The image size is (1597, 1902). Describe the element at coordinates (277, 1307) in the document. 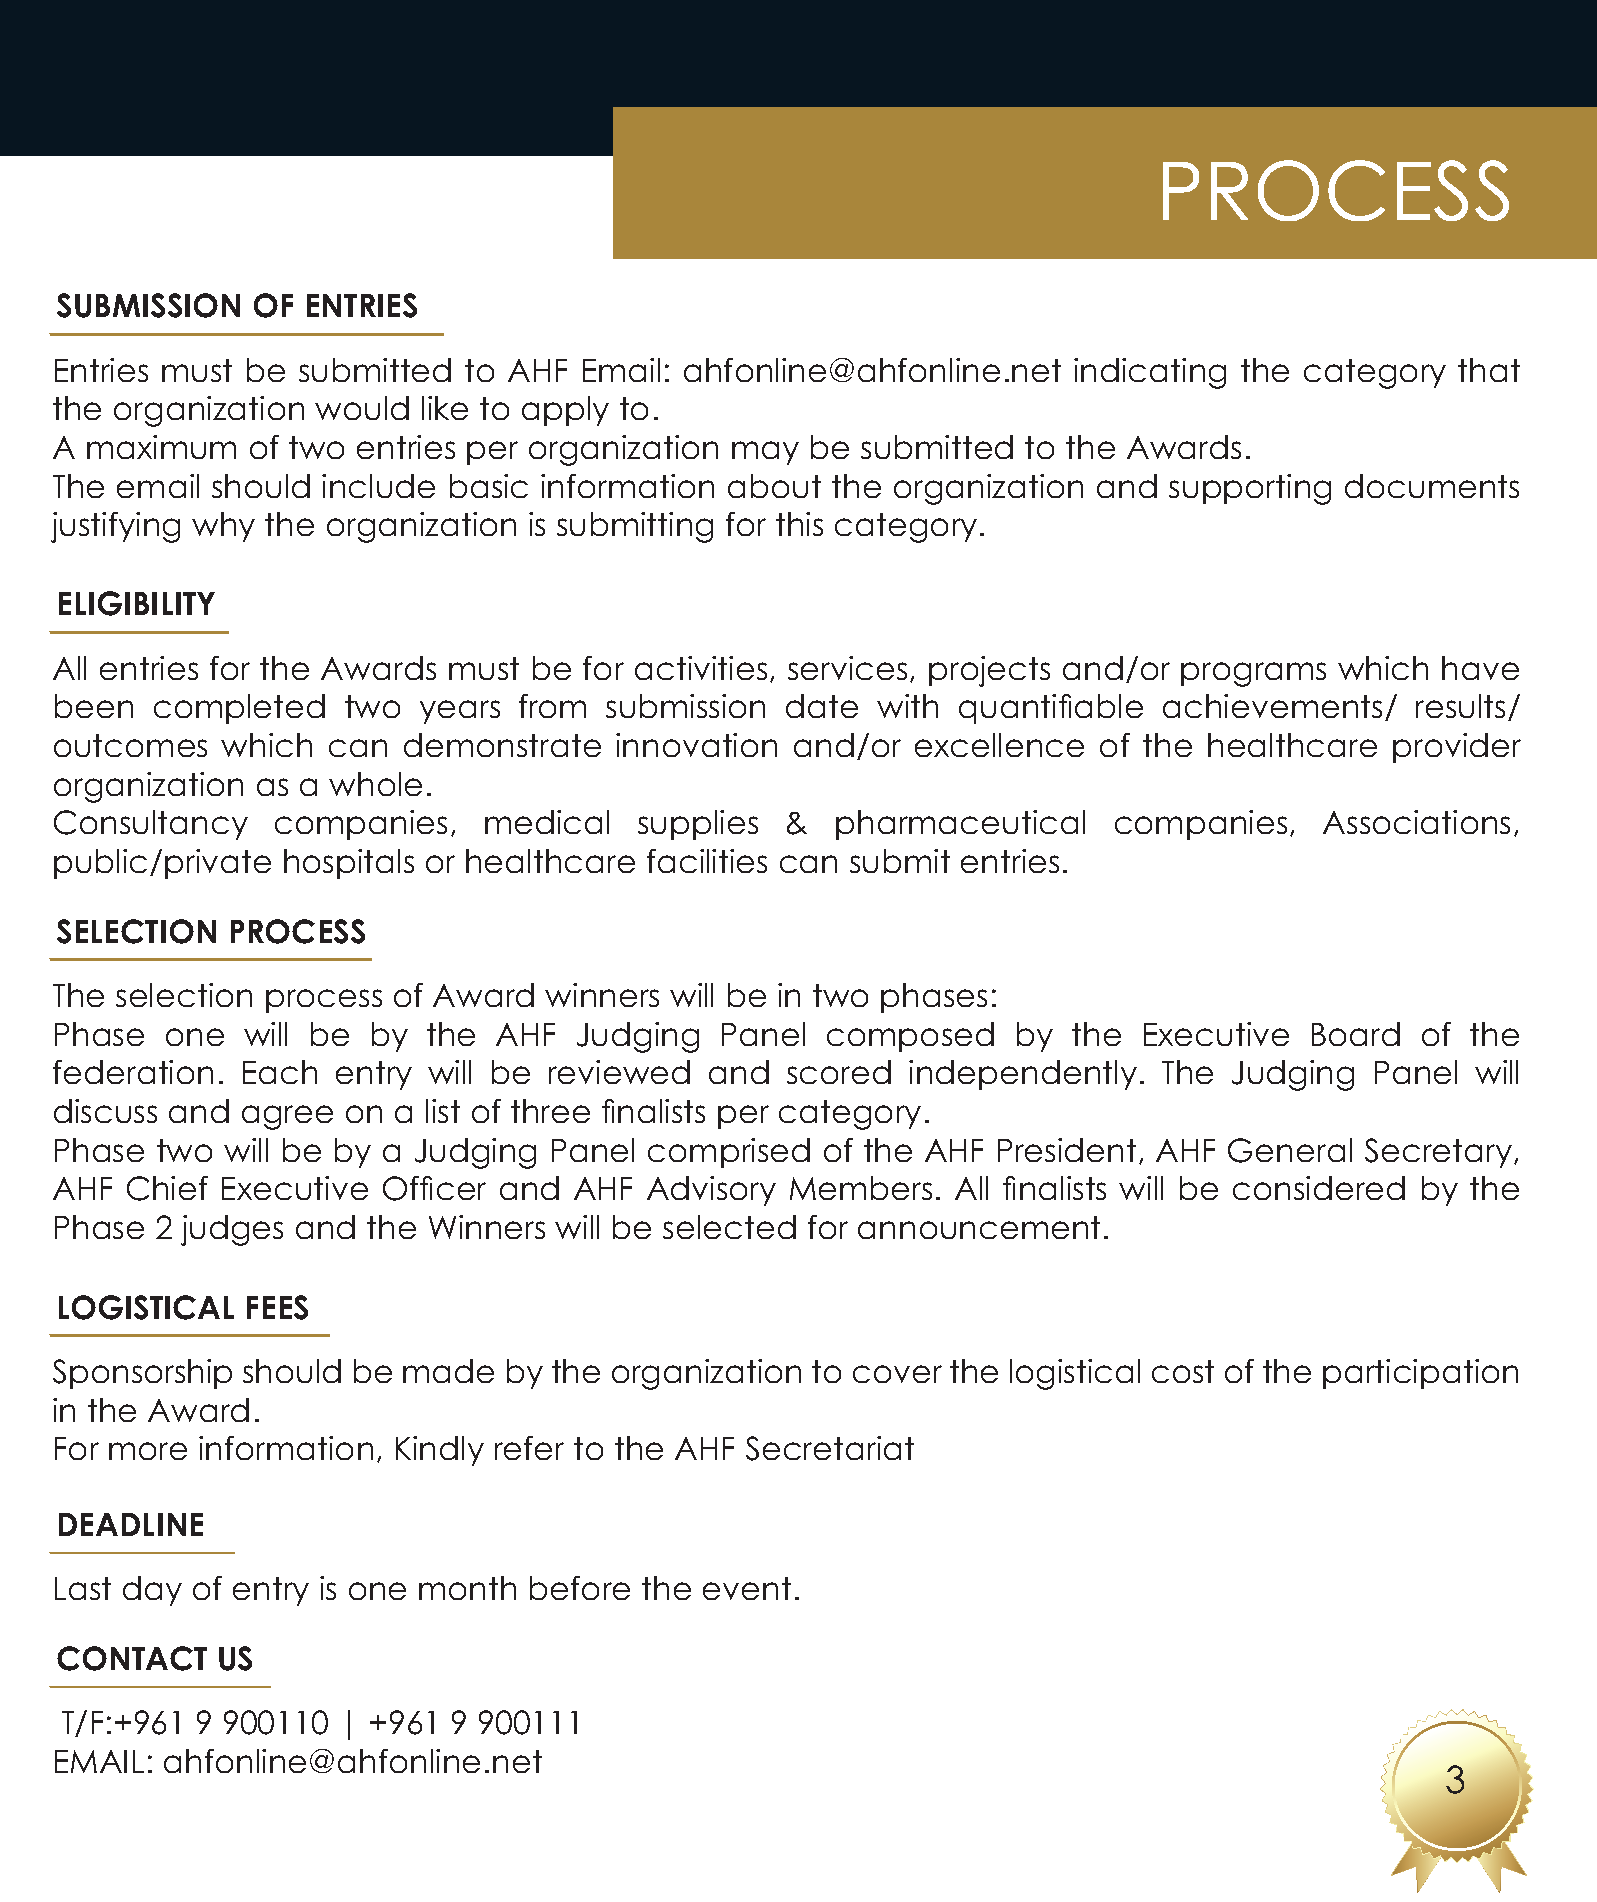

I see `FEES` at that location.
